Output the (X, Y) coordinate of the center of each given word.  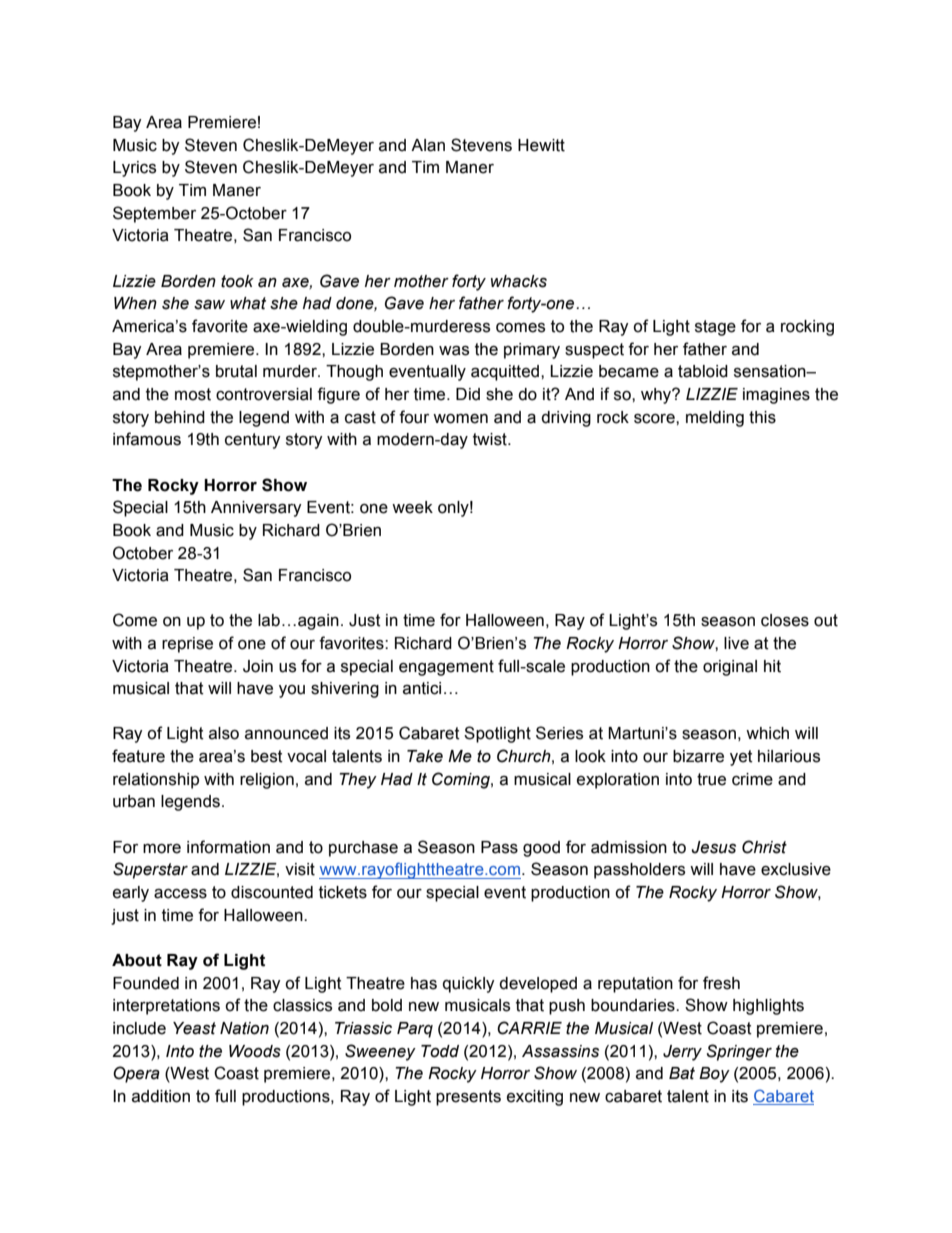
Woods (255, 1051)
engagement (446, 668)
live (736, 643)
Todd (440, 1051)
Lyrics (134, 169)
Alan (428, 145)
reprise (187, 645)
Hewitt (541, 145)
